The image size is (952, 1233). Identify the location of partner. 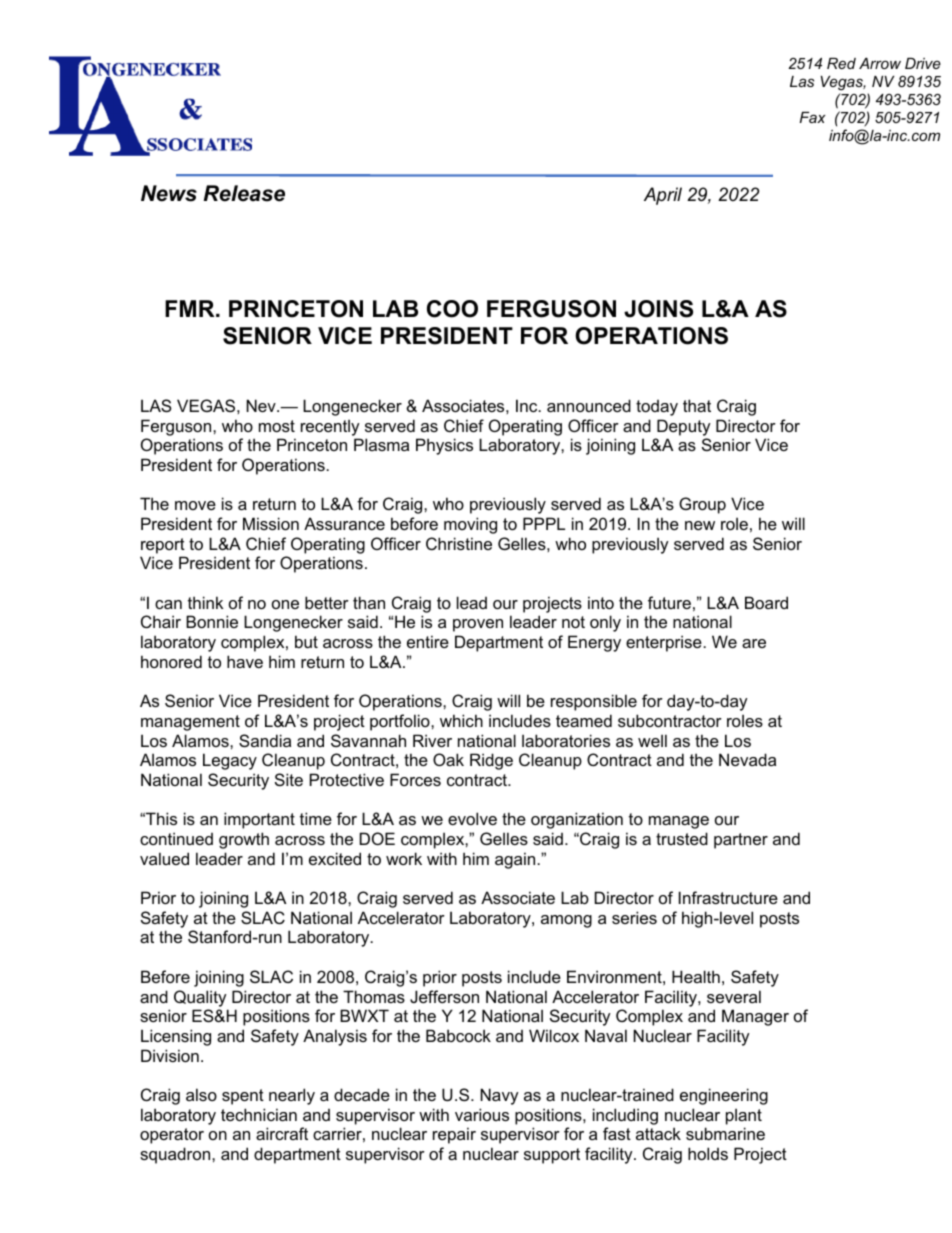
(741, 841).
